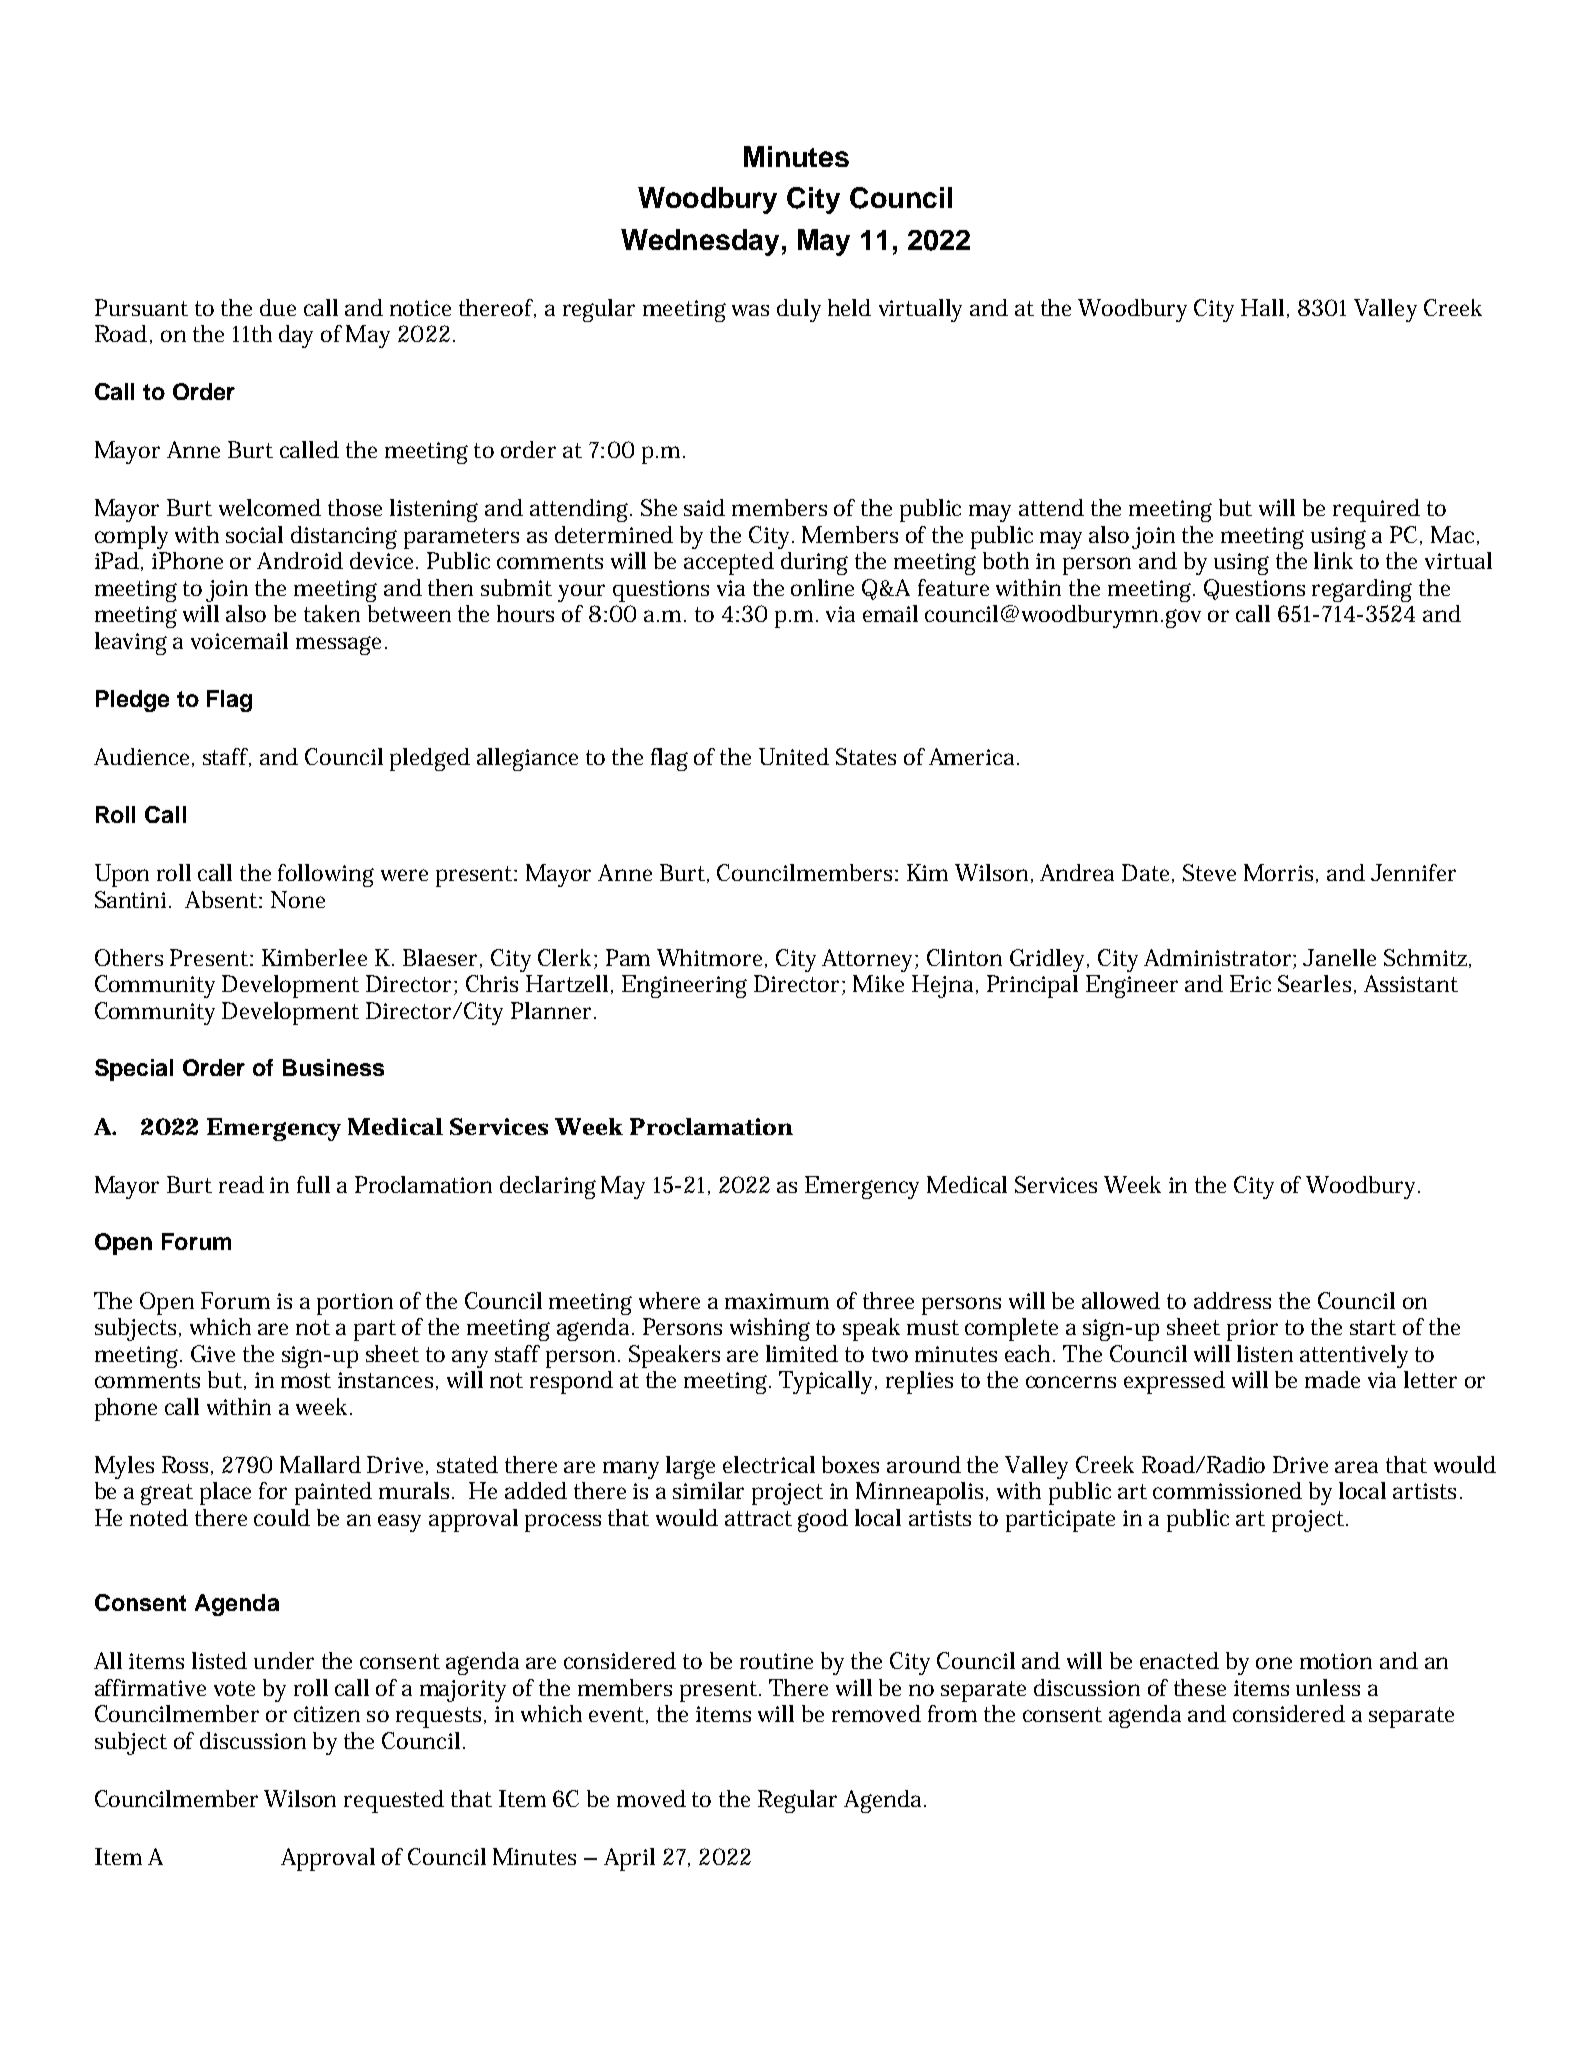  What do you see at coordinates (394, 1801) in the screenshot?
I see `requested` at bounding box center [394, 1801].
